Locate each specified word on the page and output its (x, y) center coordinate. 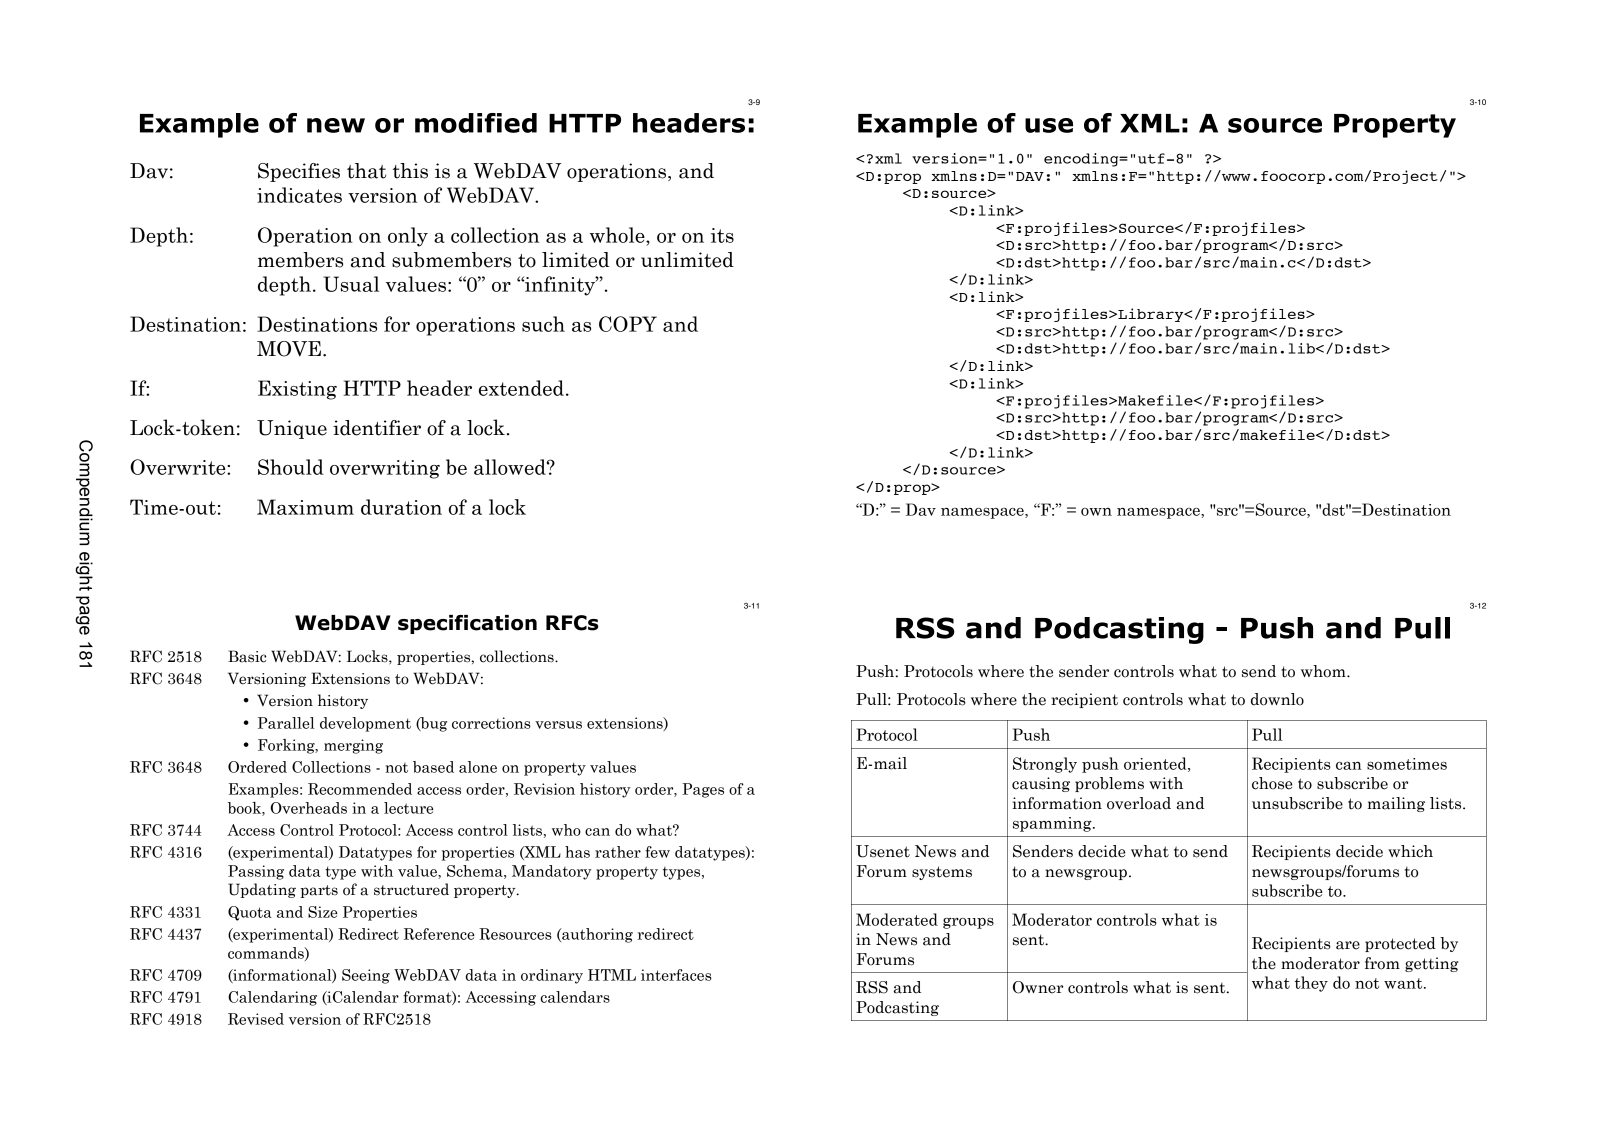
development (365, 724)
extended (521, 388)
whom (1324, 671)
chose (1272, 783)
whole (618, 235)
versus (558, 725)
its (722, 235)
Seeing (366, 976)
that (366, 171)
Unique (292, 429)
